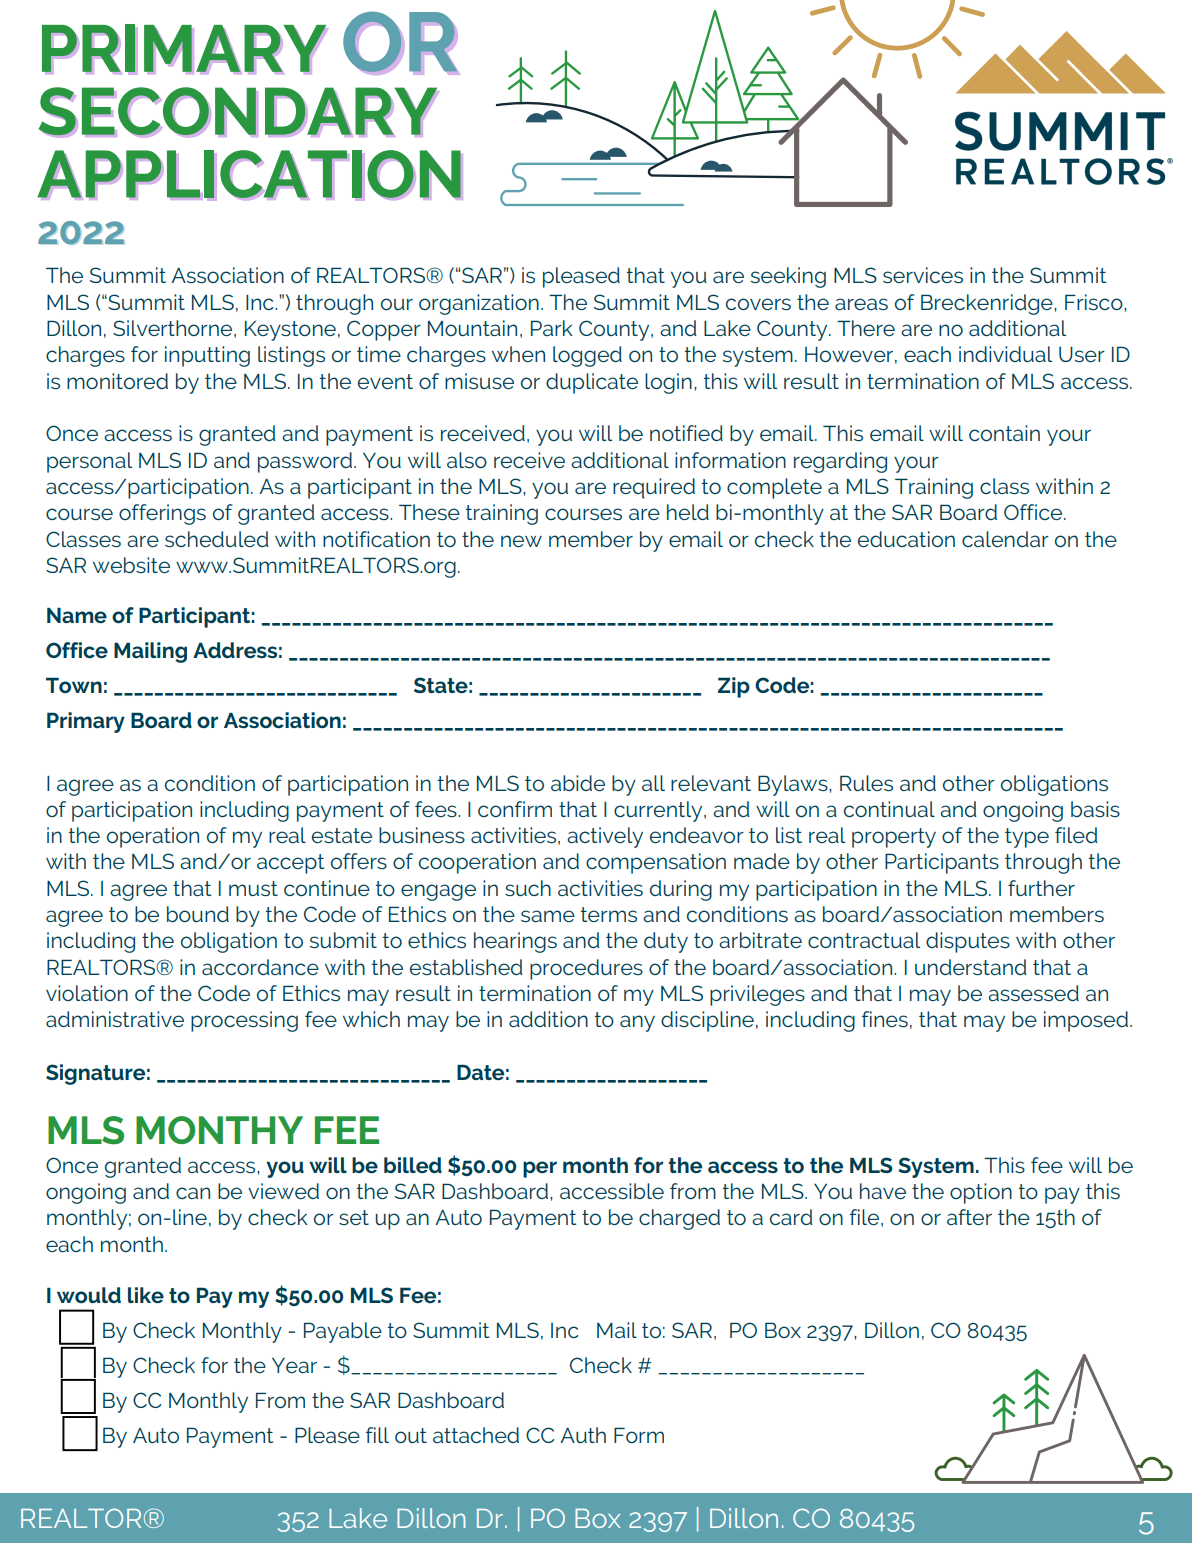 This page has width=1192, height=1543. Describe the element at coordinates (479, 304) in the page. I see `organization` at that location.
